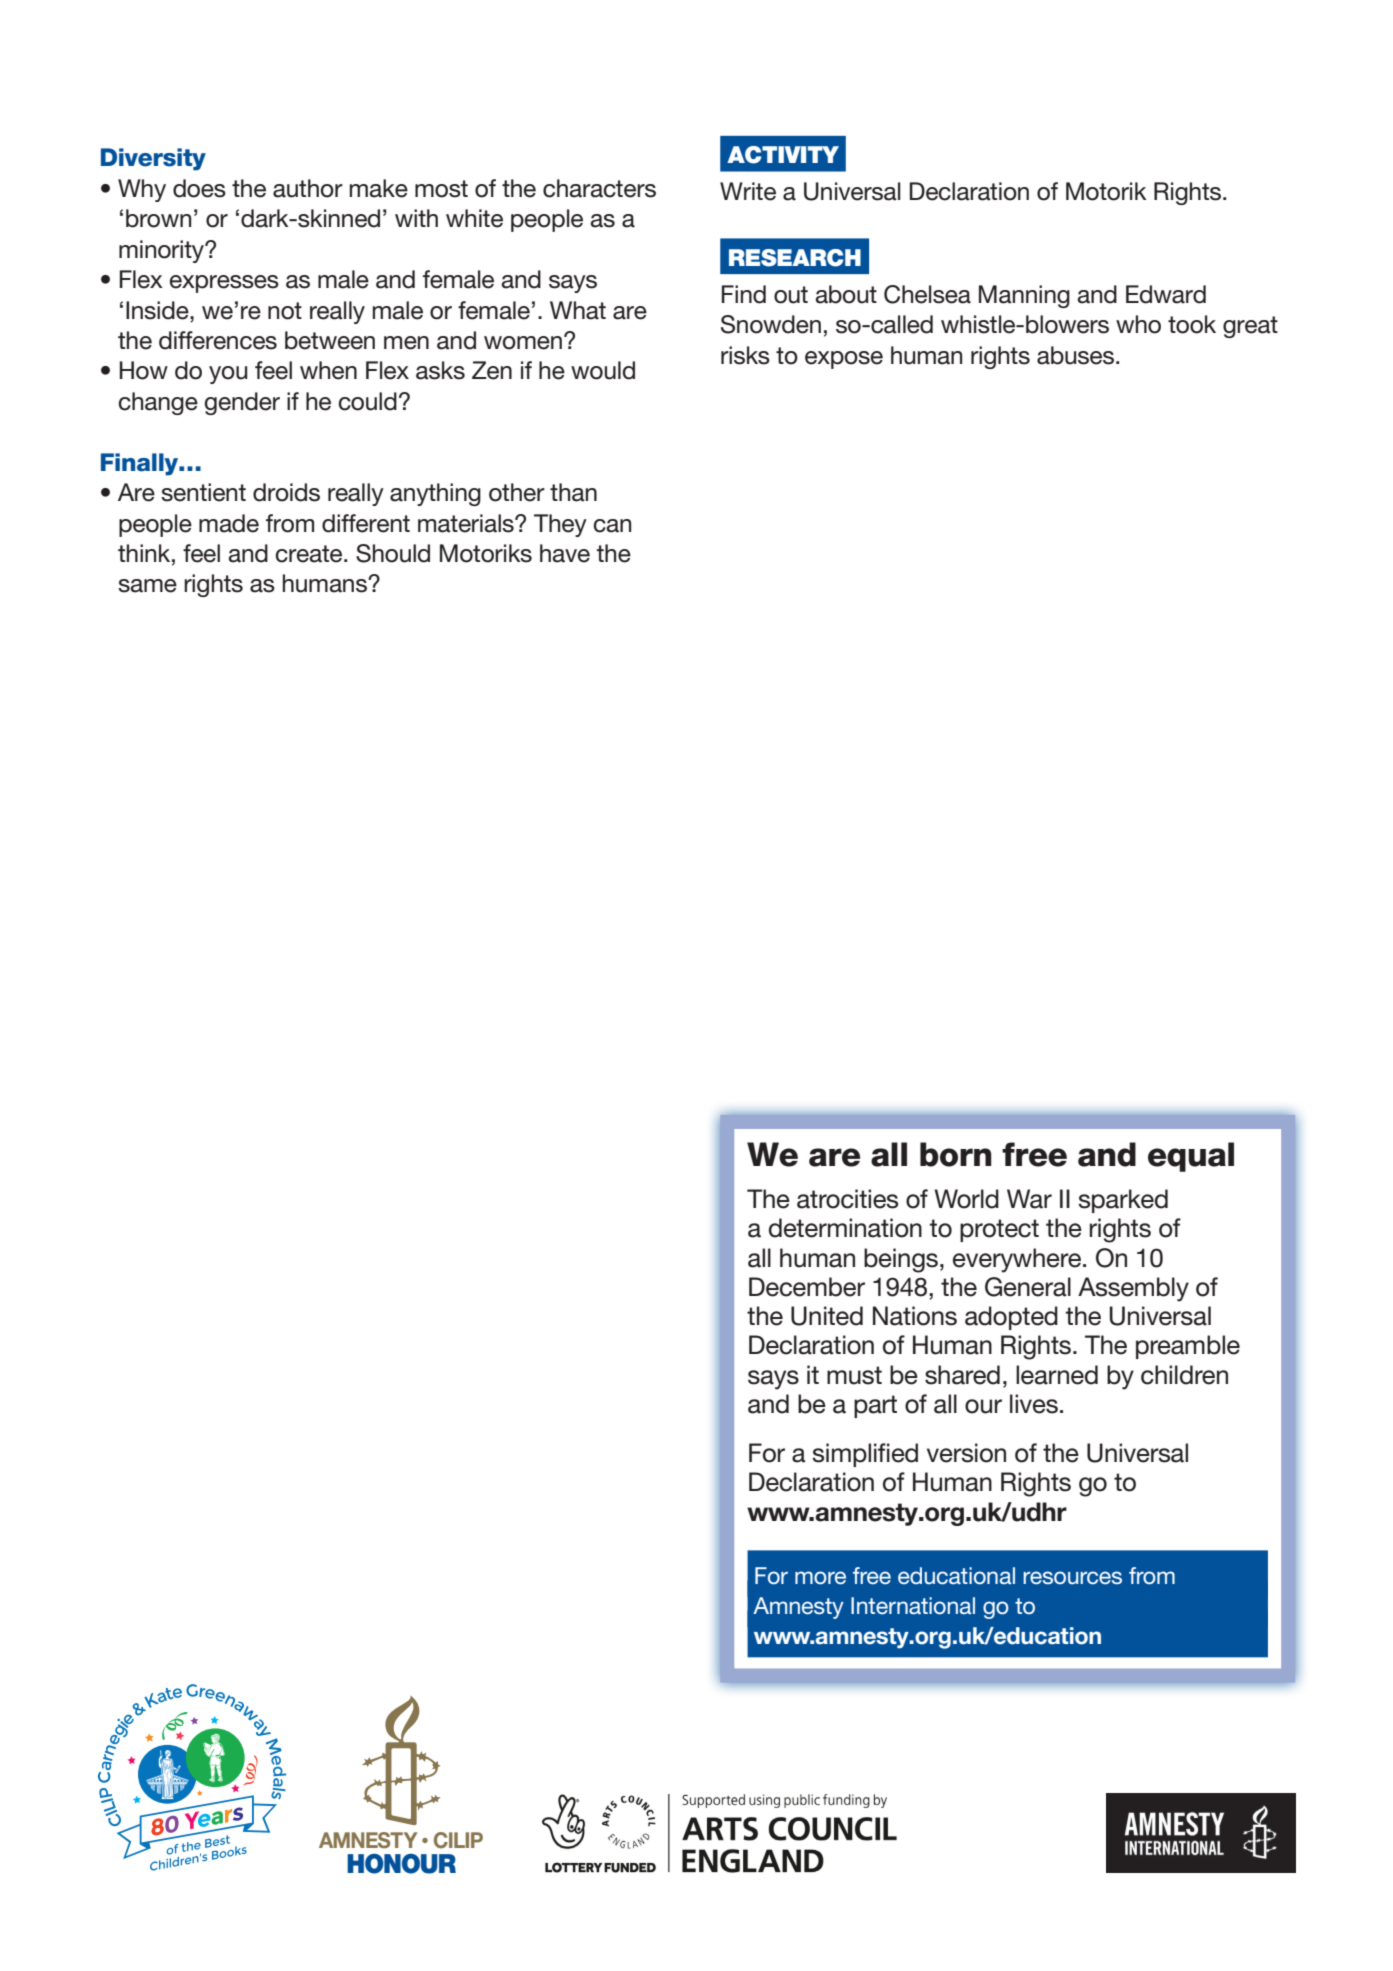 This image has width=1393, height=1971. What do you see at coordinates (748, 191) in the image?
I see `Write` at bounding box center [748, 191].
